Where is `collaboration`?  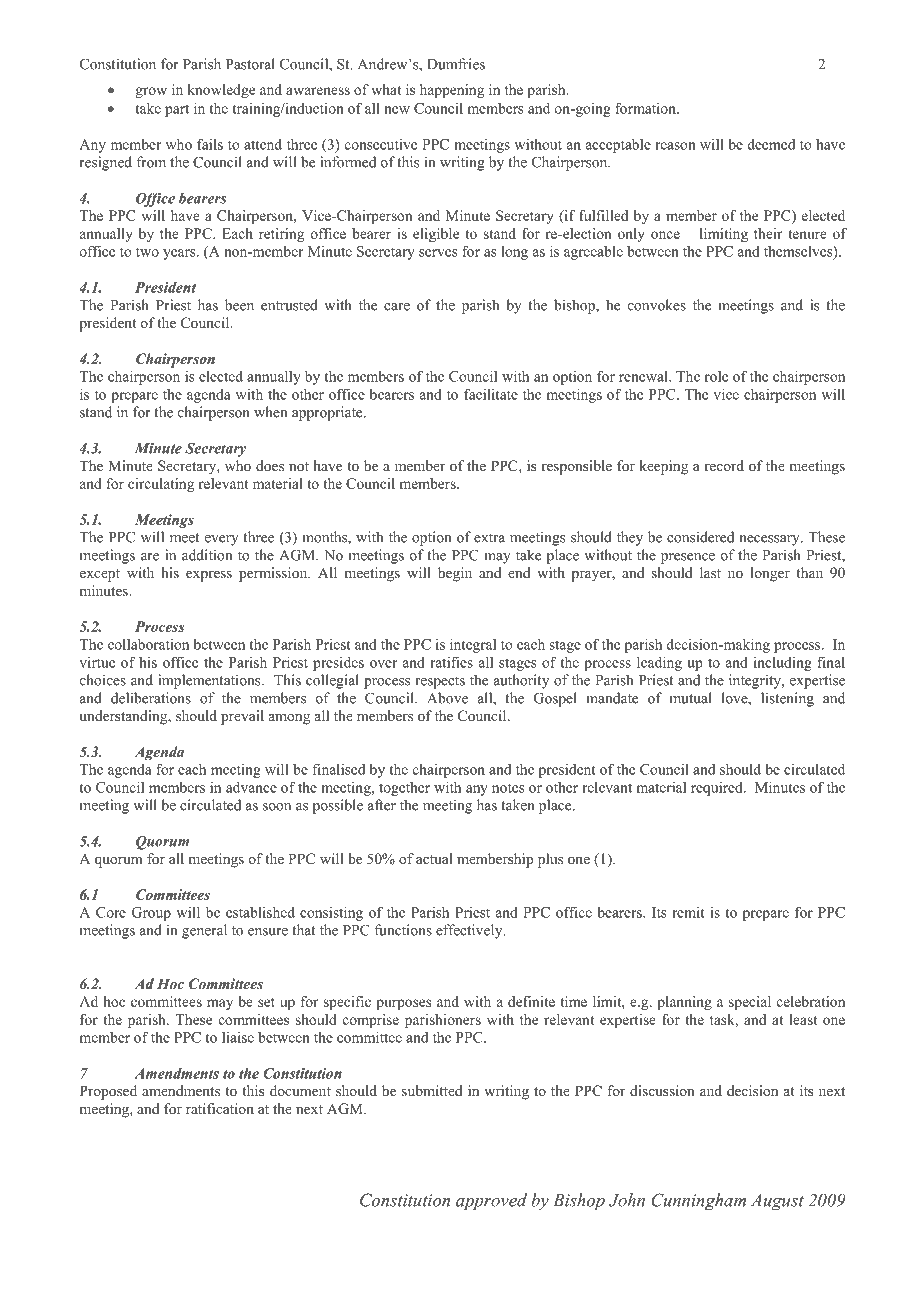 collaboration is located at coordinates (148, 644).
